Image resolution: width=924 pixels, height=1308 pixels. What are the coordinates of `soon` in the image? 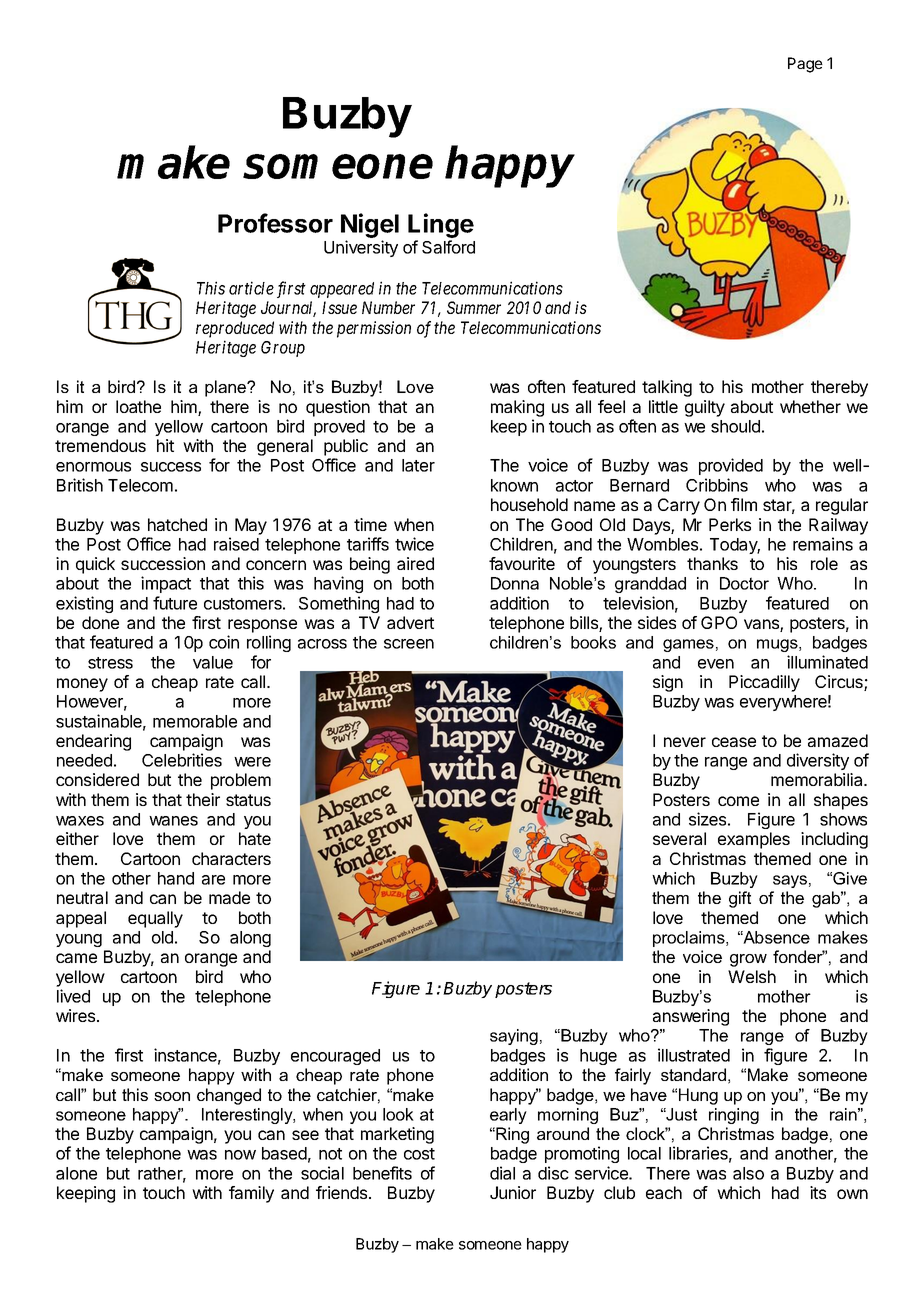 It's located at (172, 1096).
